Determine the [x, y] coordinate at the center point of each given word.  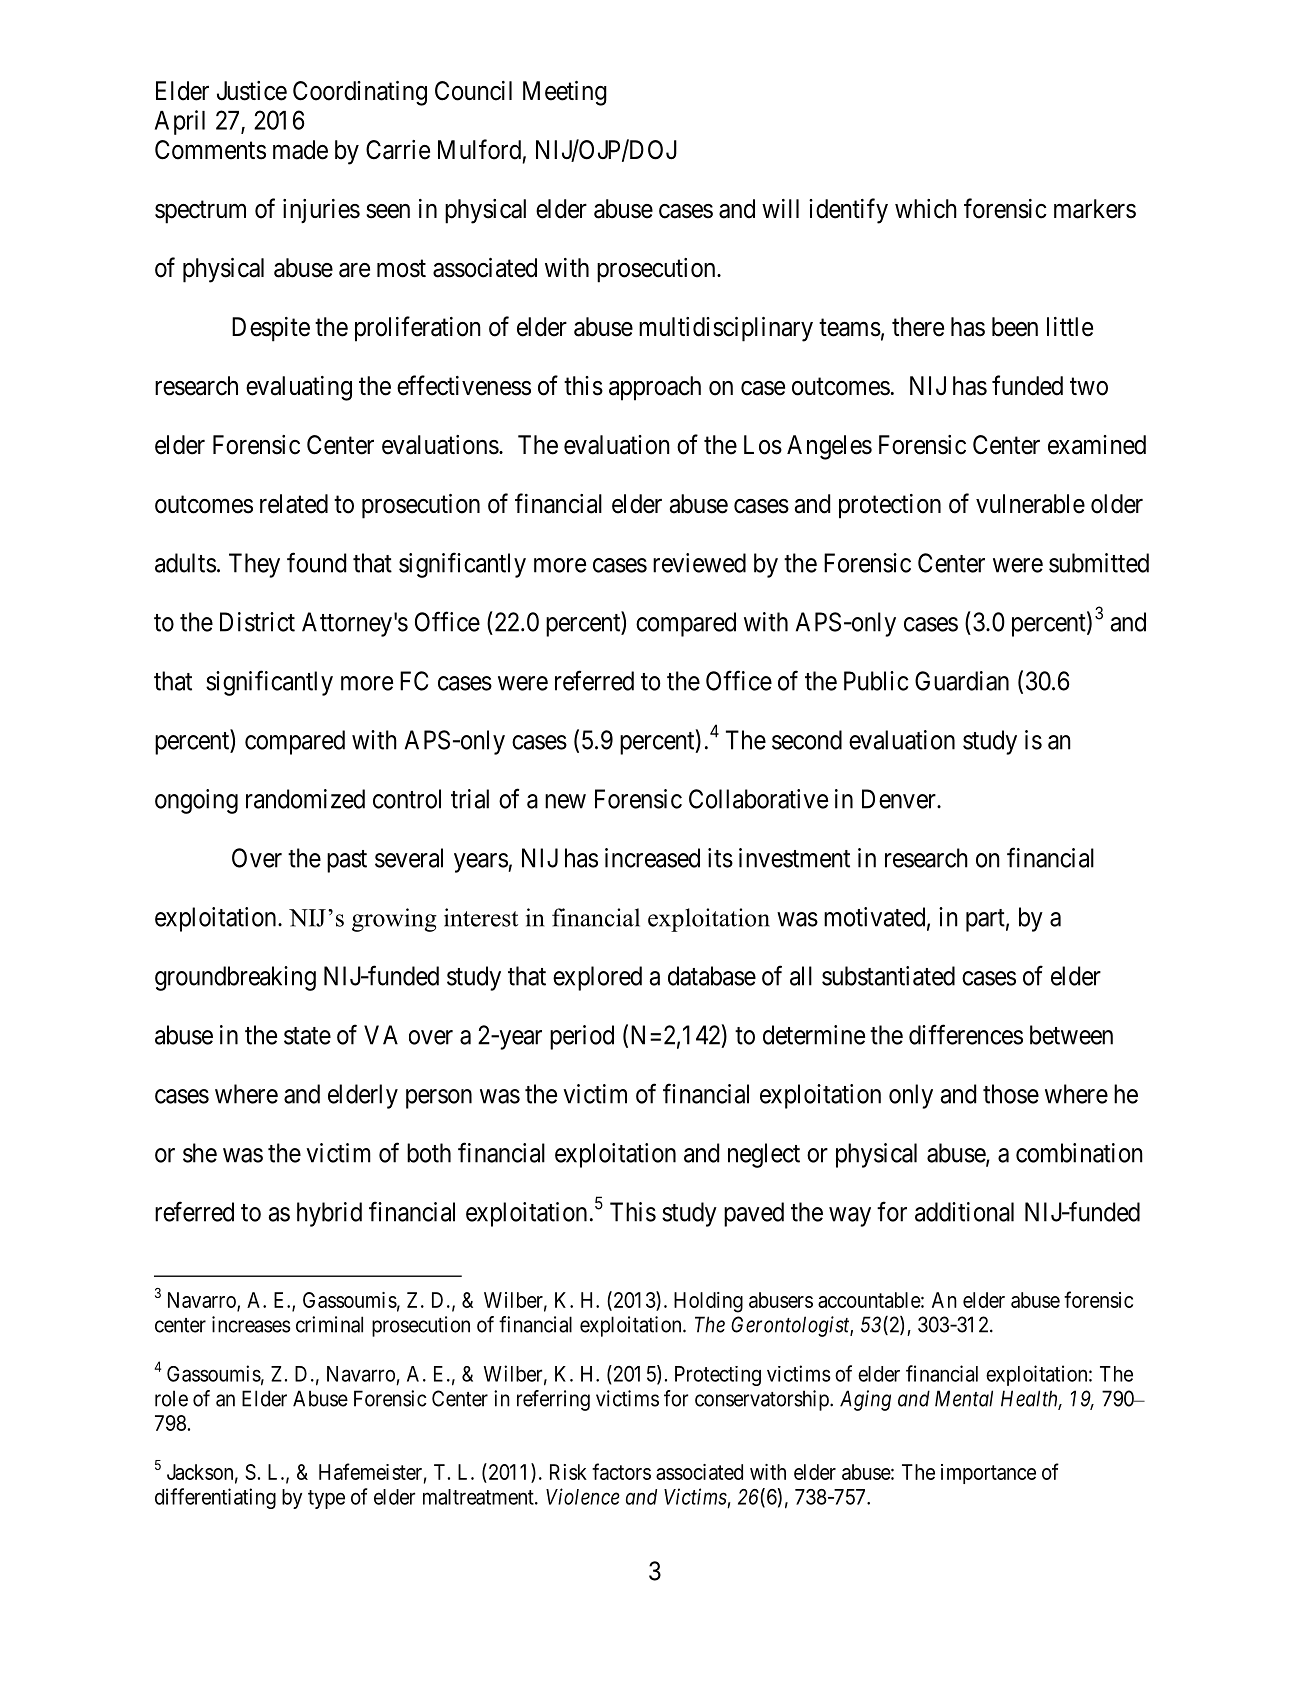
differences [966, 1034]
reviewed [699, 563]
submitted [1099, 563]
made [300, 150]
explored [597, 978]
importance [988, 1474]
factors [621, 1471]
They [254, 565]
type [326, 1499]
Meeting [565, 93]
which [926, 209]
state [307, 1036]
